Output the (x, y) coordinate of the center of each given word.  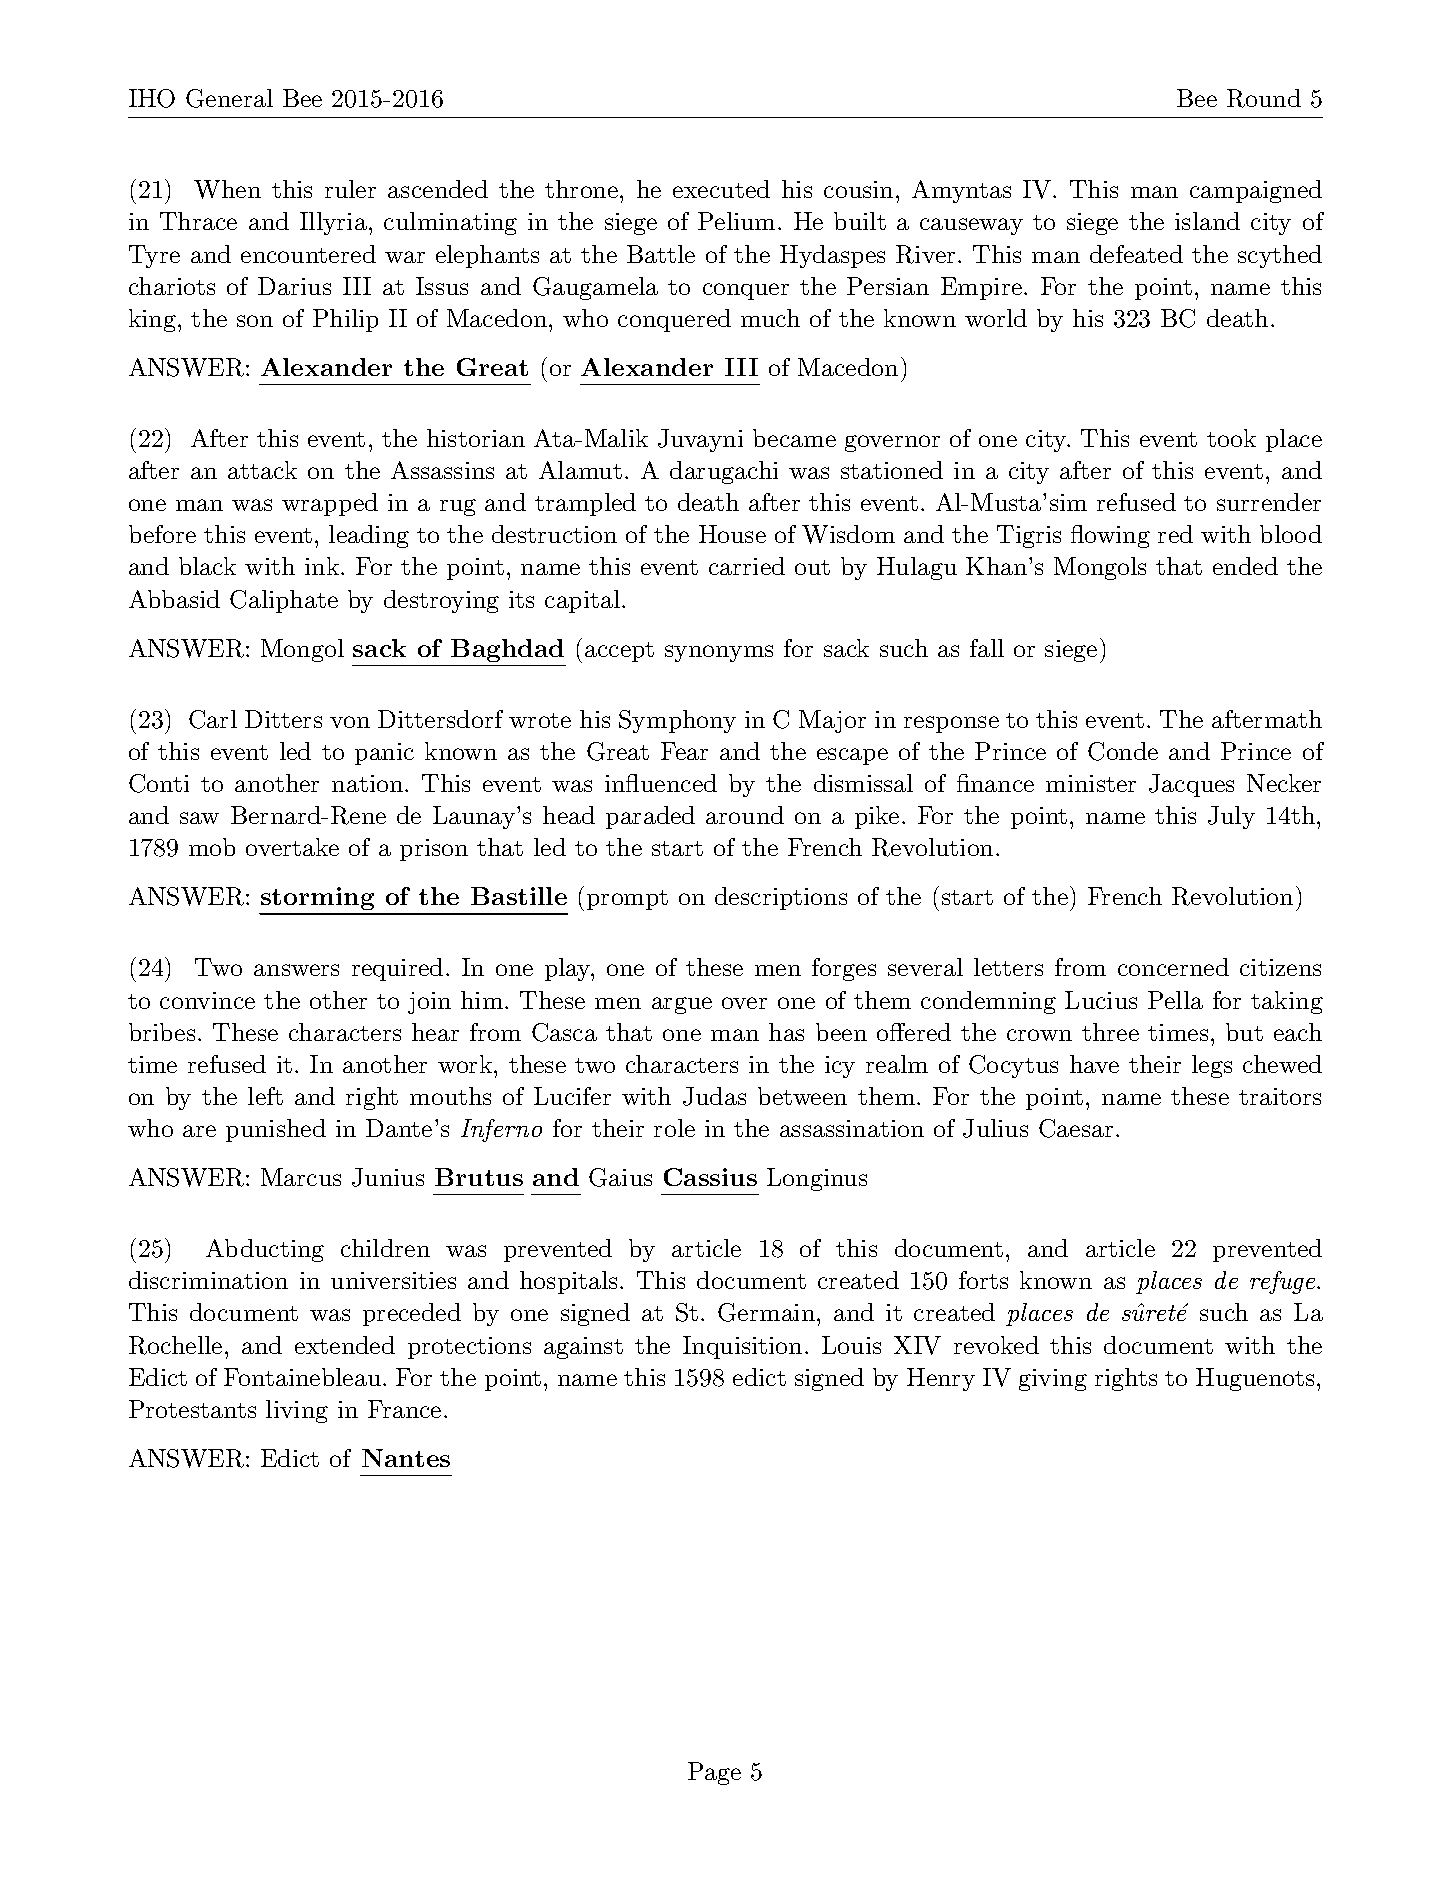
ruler (350, 189)
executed (721, 189)
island (1207, 221)
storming (318, 900)
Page (714, 1773)
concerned (1173, 967)
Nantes (406, 1458)
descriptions (781, 898)
